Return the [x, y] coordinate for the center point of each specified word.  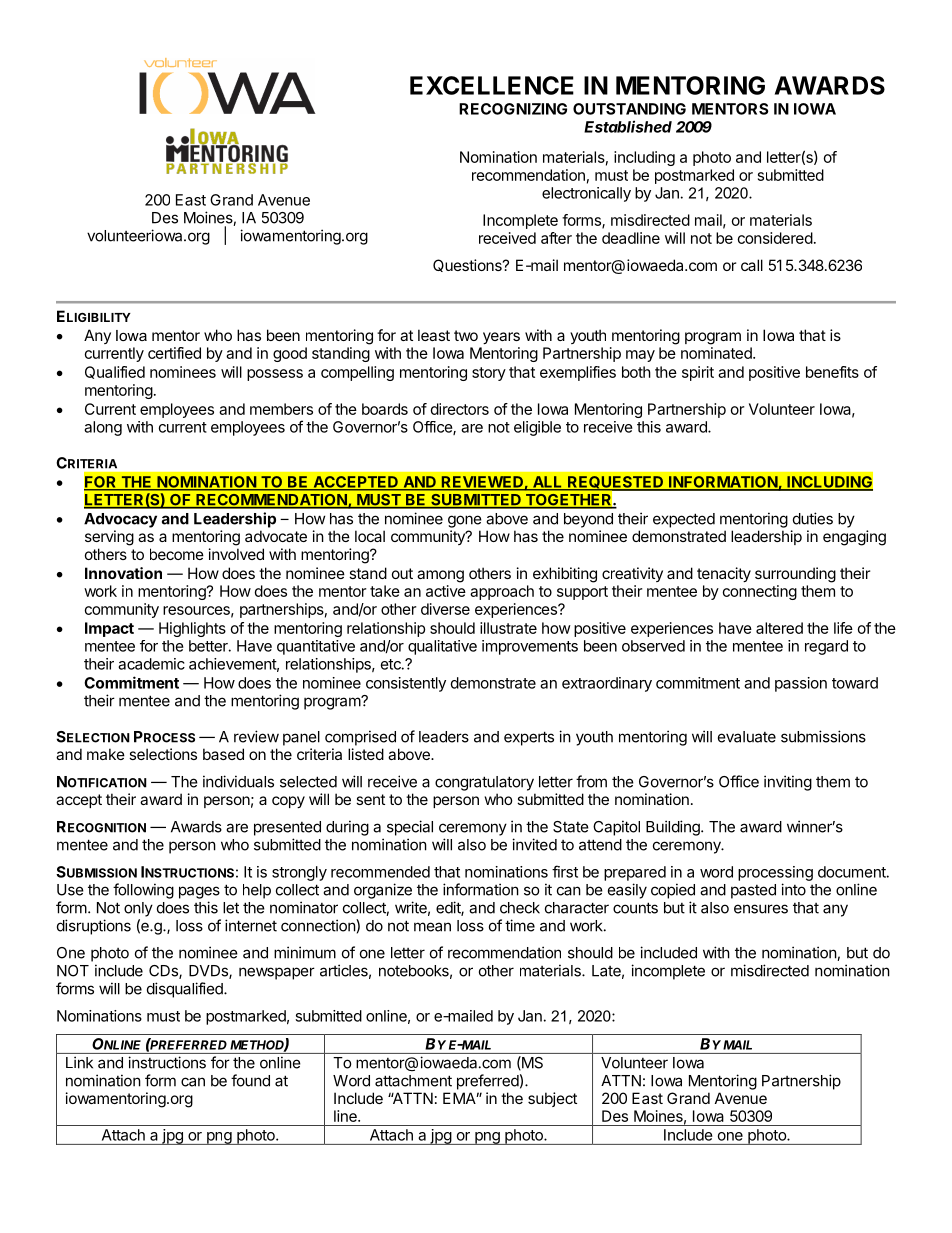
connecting [760, 592]
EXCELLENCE [492, 85]
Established [628, 126]
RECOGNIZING [513, 109]
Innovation [123, 573]
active [446, 591]
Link [79, 1062]
